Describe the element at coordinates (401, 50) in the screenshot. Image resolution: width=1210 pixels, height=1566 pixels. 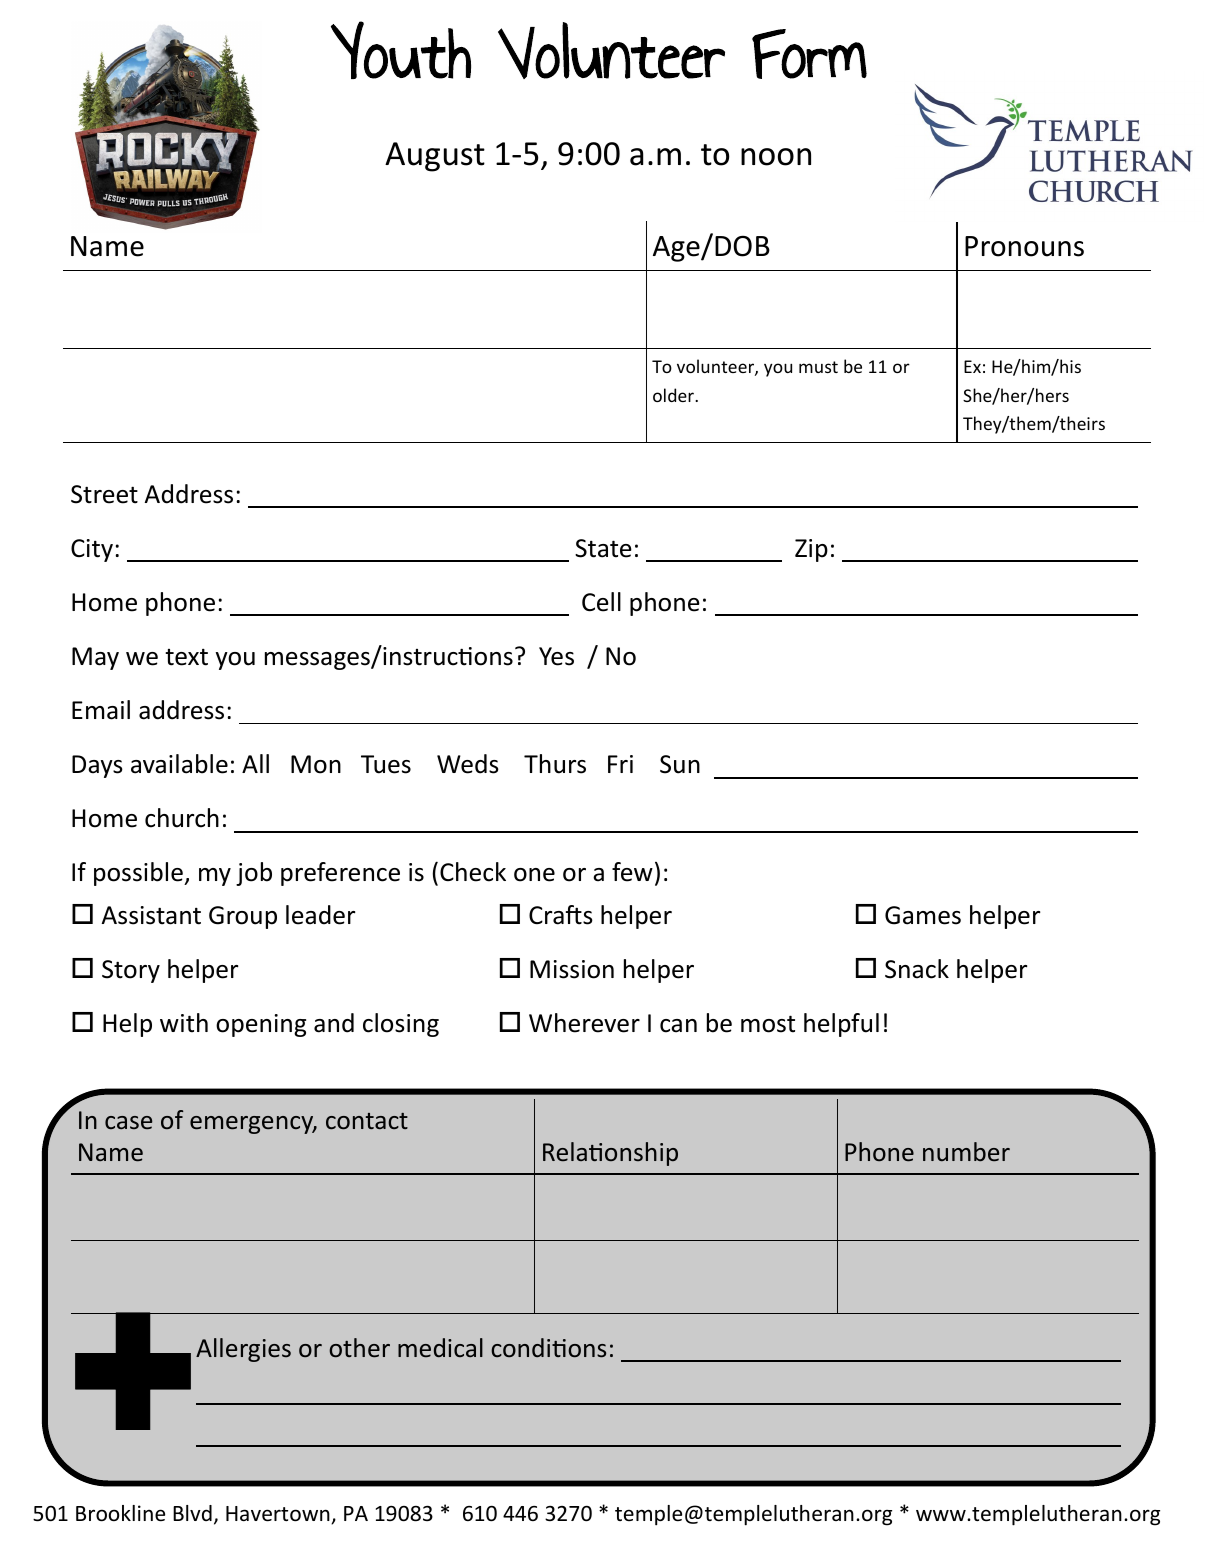
I see `Youth` at that location.
